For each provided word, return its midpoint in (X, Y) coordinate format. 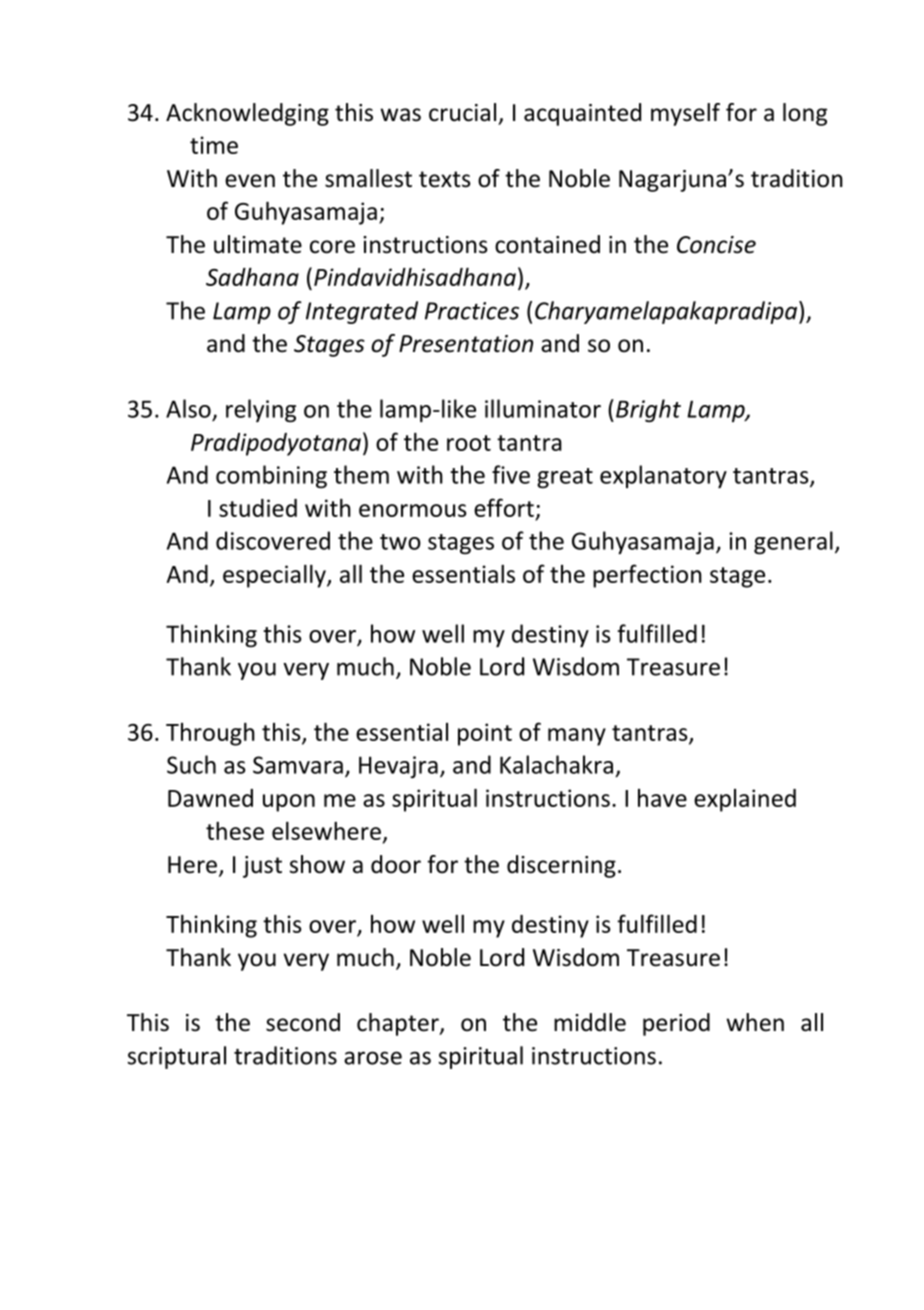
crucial (462, 112)
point (485, 734)
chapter (399, 1024)
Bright (648, 410)
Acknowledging (247, 114)
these (235, 830)
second (303, 1022)
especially (275, 576)
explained (745, 800)
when (755, 1022)
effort (504, 507)
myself (685, 114)
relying (261, 410)
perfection (647, 576)
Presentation (466, 344)
